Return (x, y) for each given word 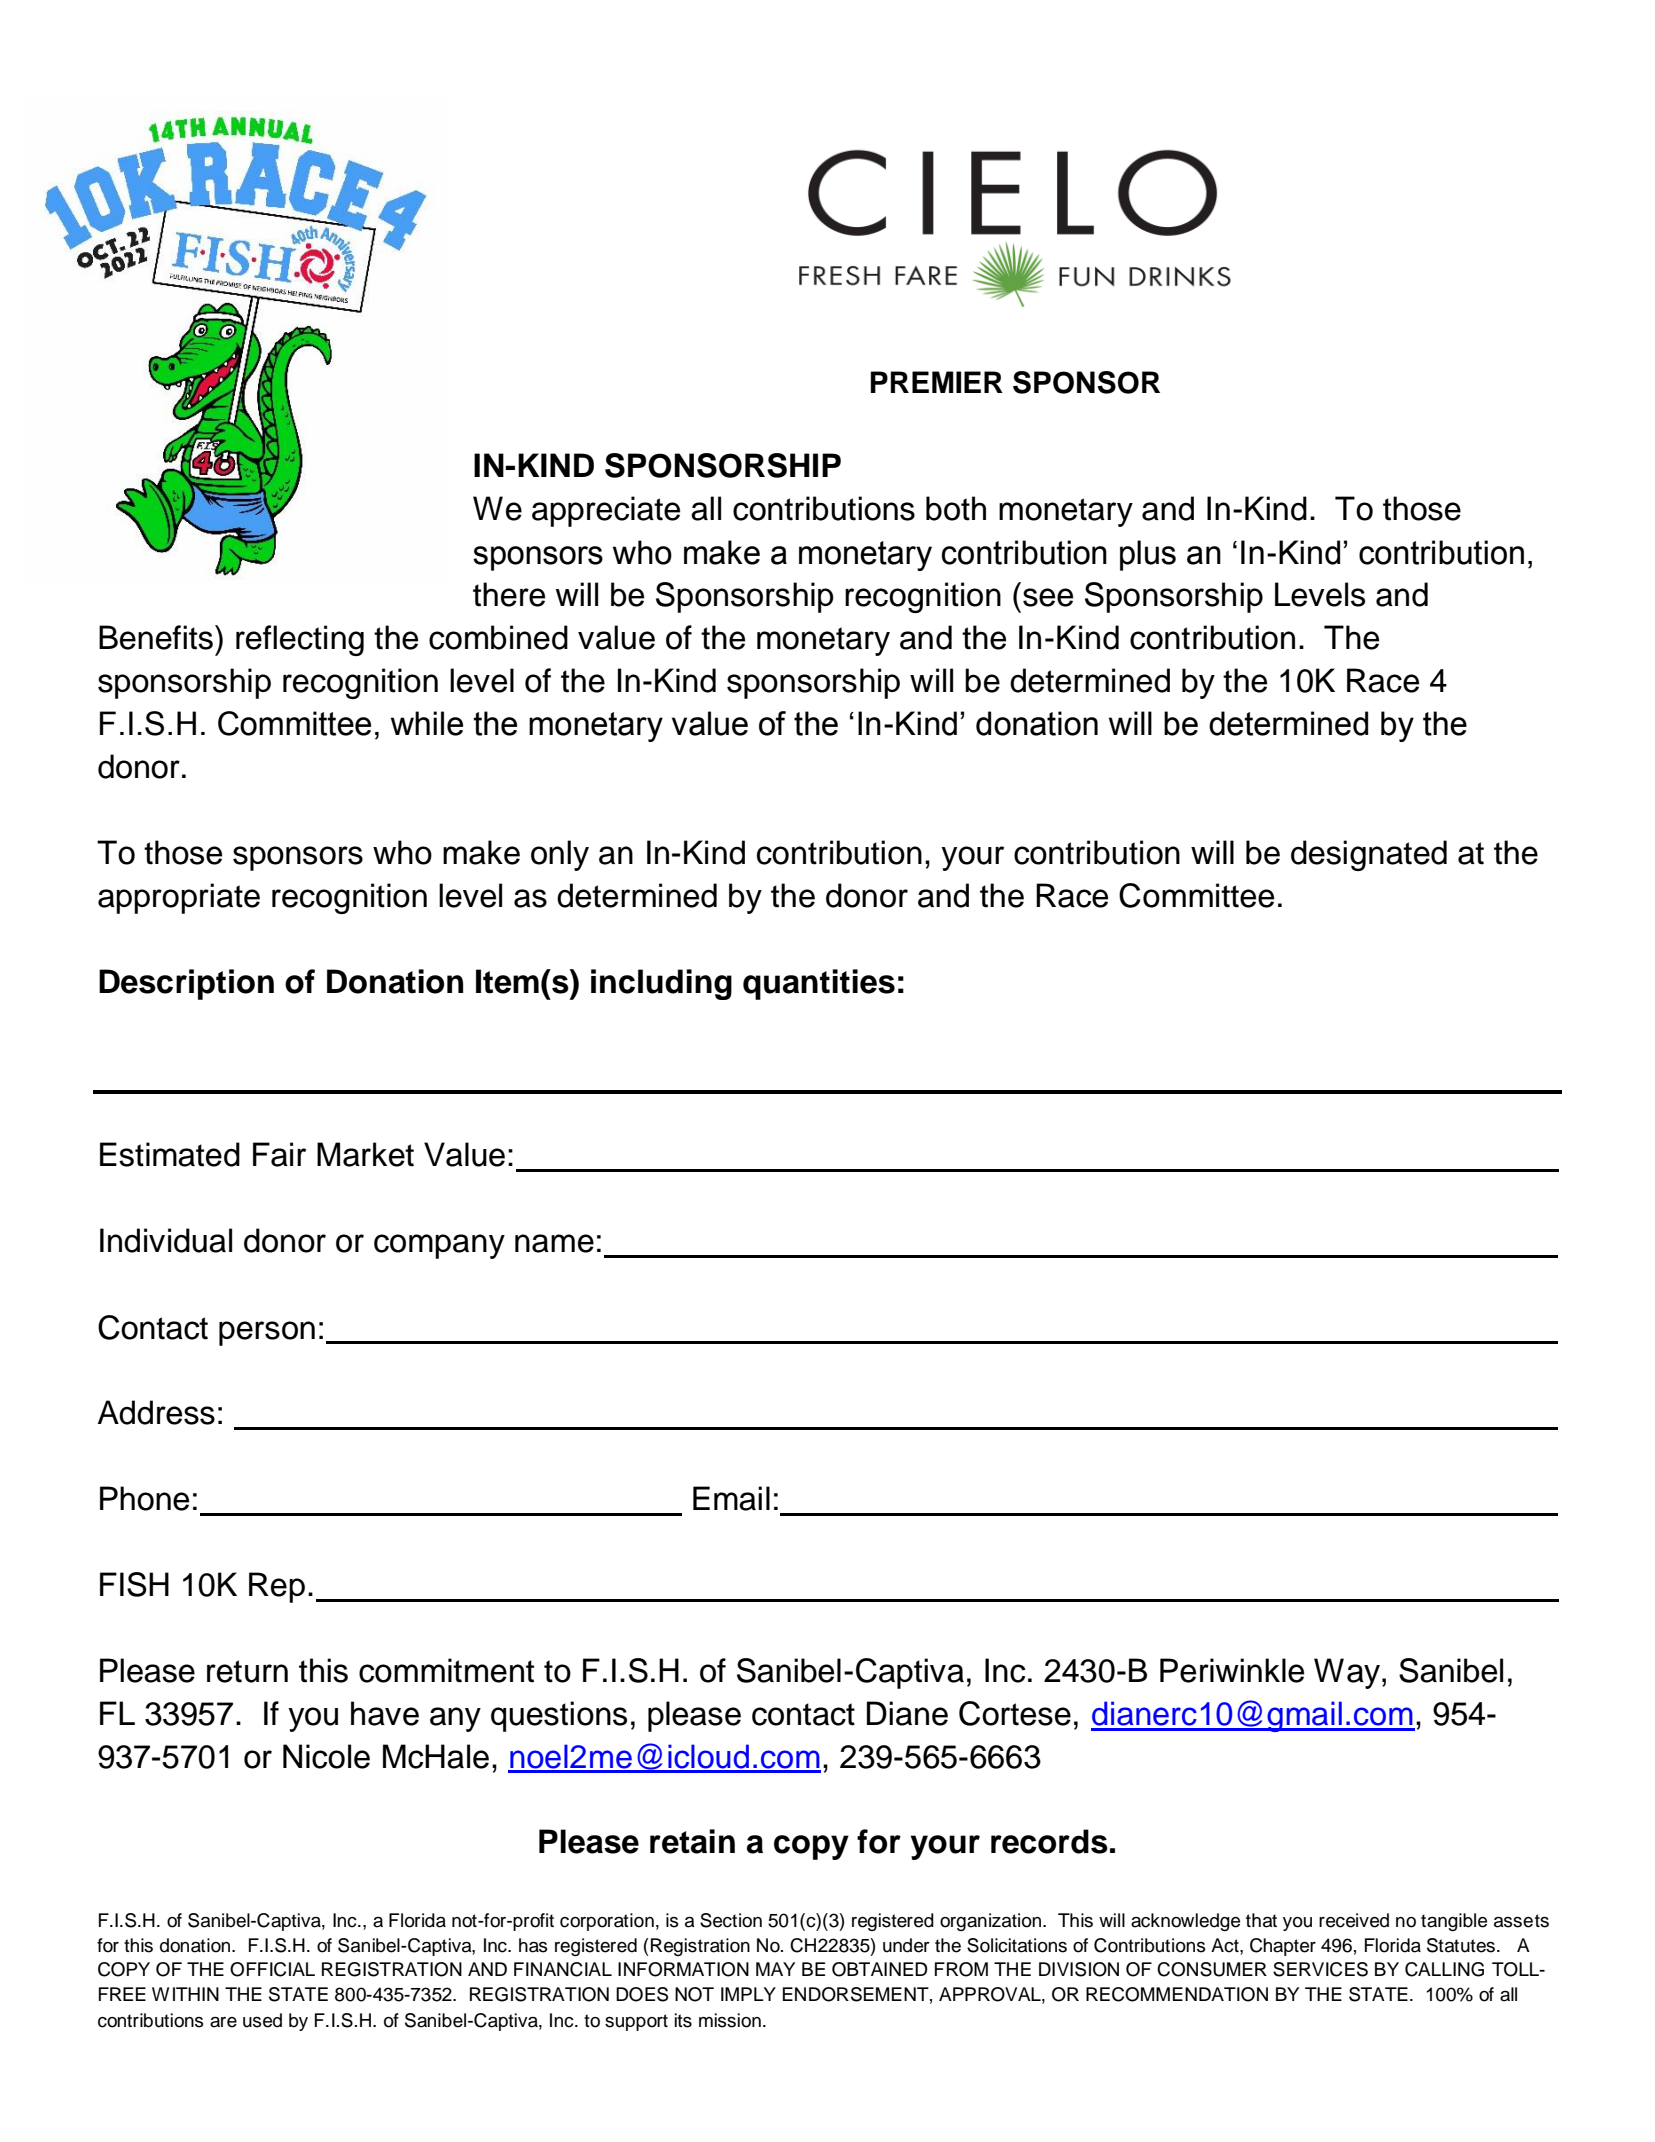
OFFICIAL (272, 1969)
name (554, 1243)
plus (1148, 555)
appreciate (606, 511)
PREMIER (937, 382)
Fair (279, 1154)
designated (1369, 855)
